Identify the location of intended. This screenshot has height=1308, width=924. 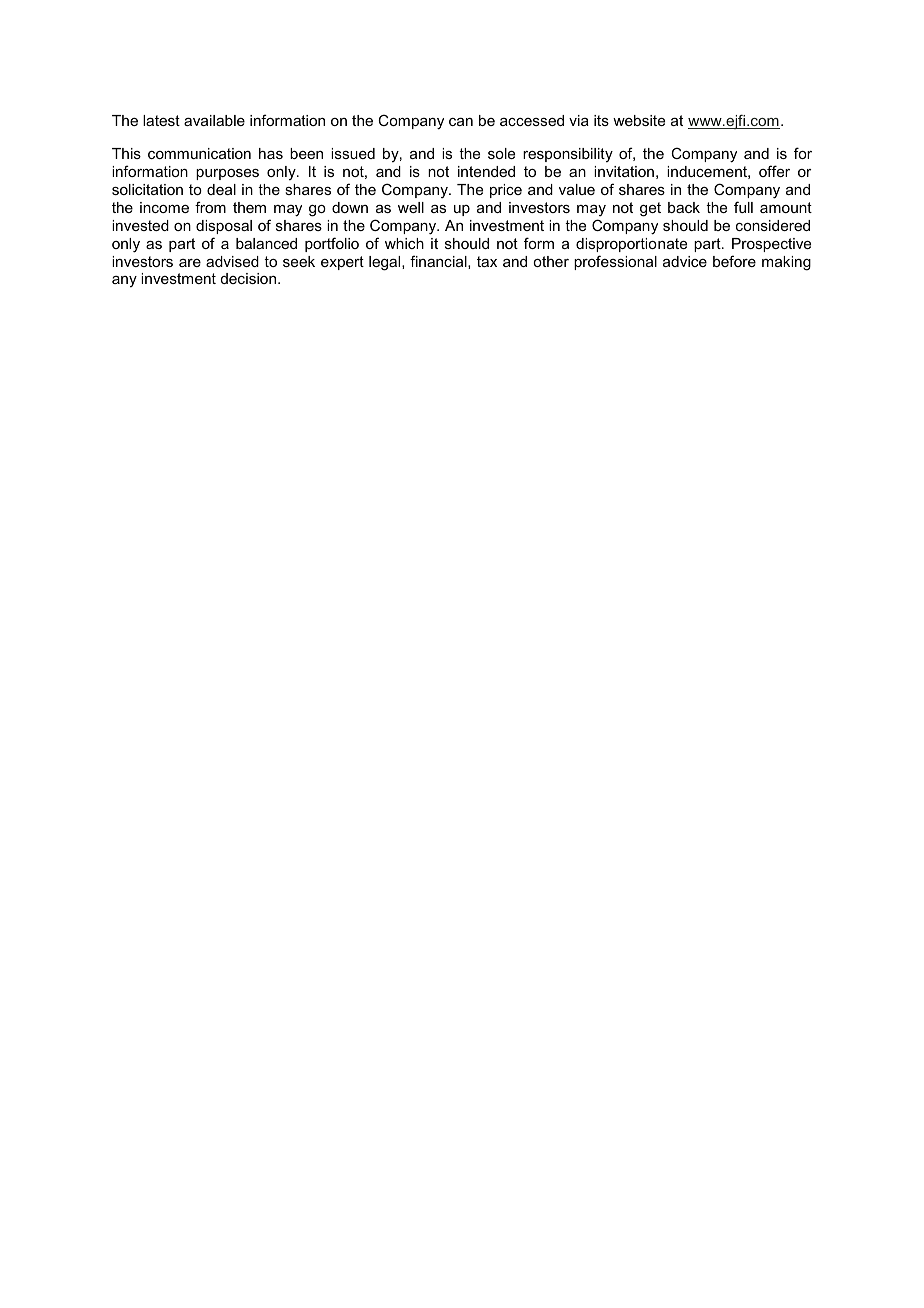
(486, 171).
